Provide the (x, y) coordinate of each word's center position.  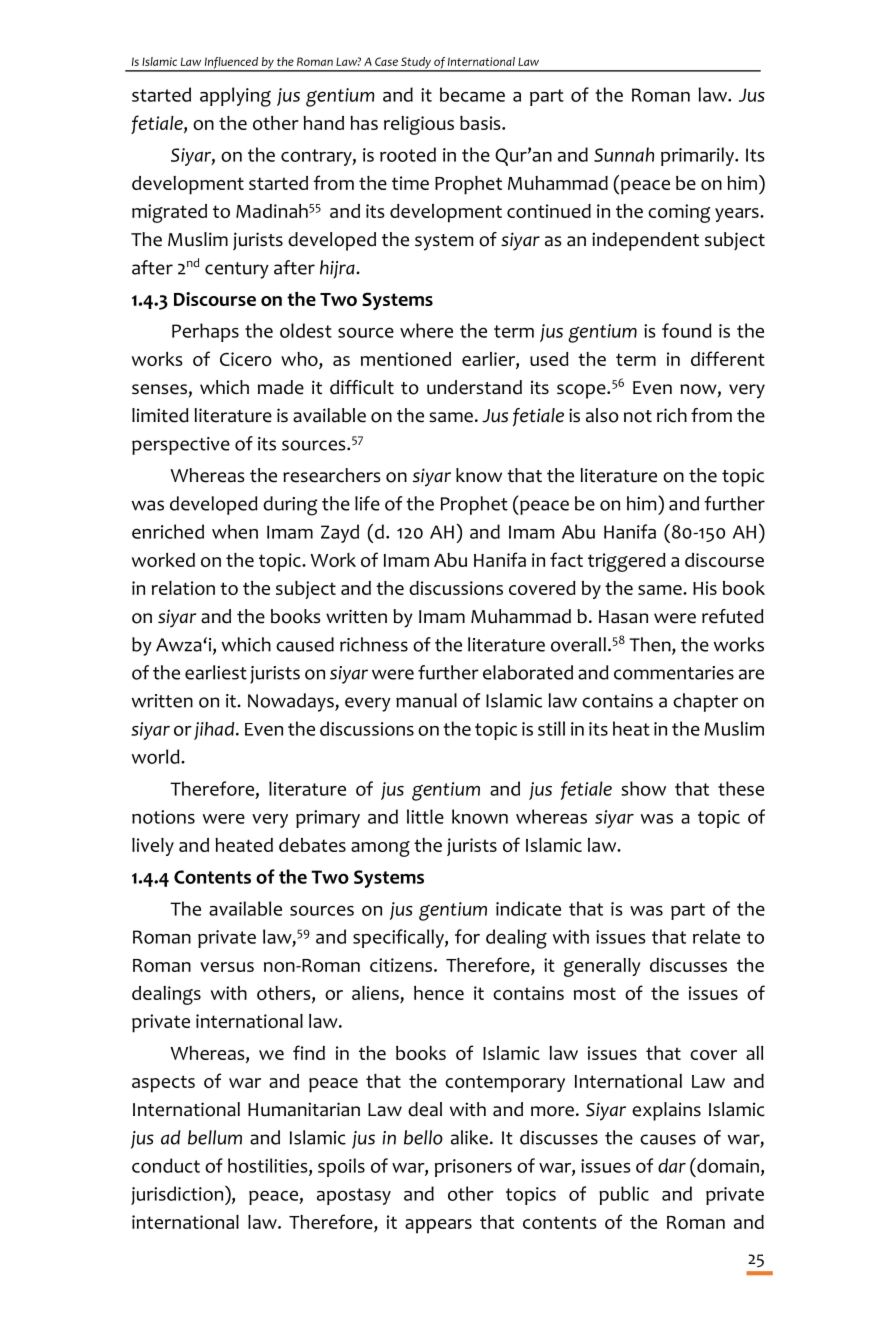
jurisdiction (177, 1195)
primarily (698, 156)
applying (235, 97)
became (472, 94)
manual (426, 700)
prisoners (473, 1168)
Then (651, 645)
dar (672, 1165)
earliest (216, 672)
